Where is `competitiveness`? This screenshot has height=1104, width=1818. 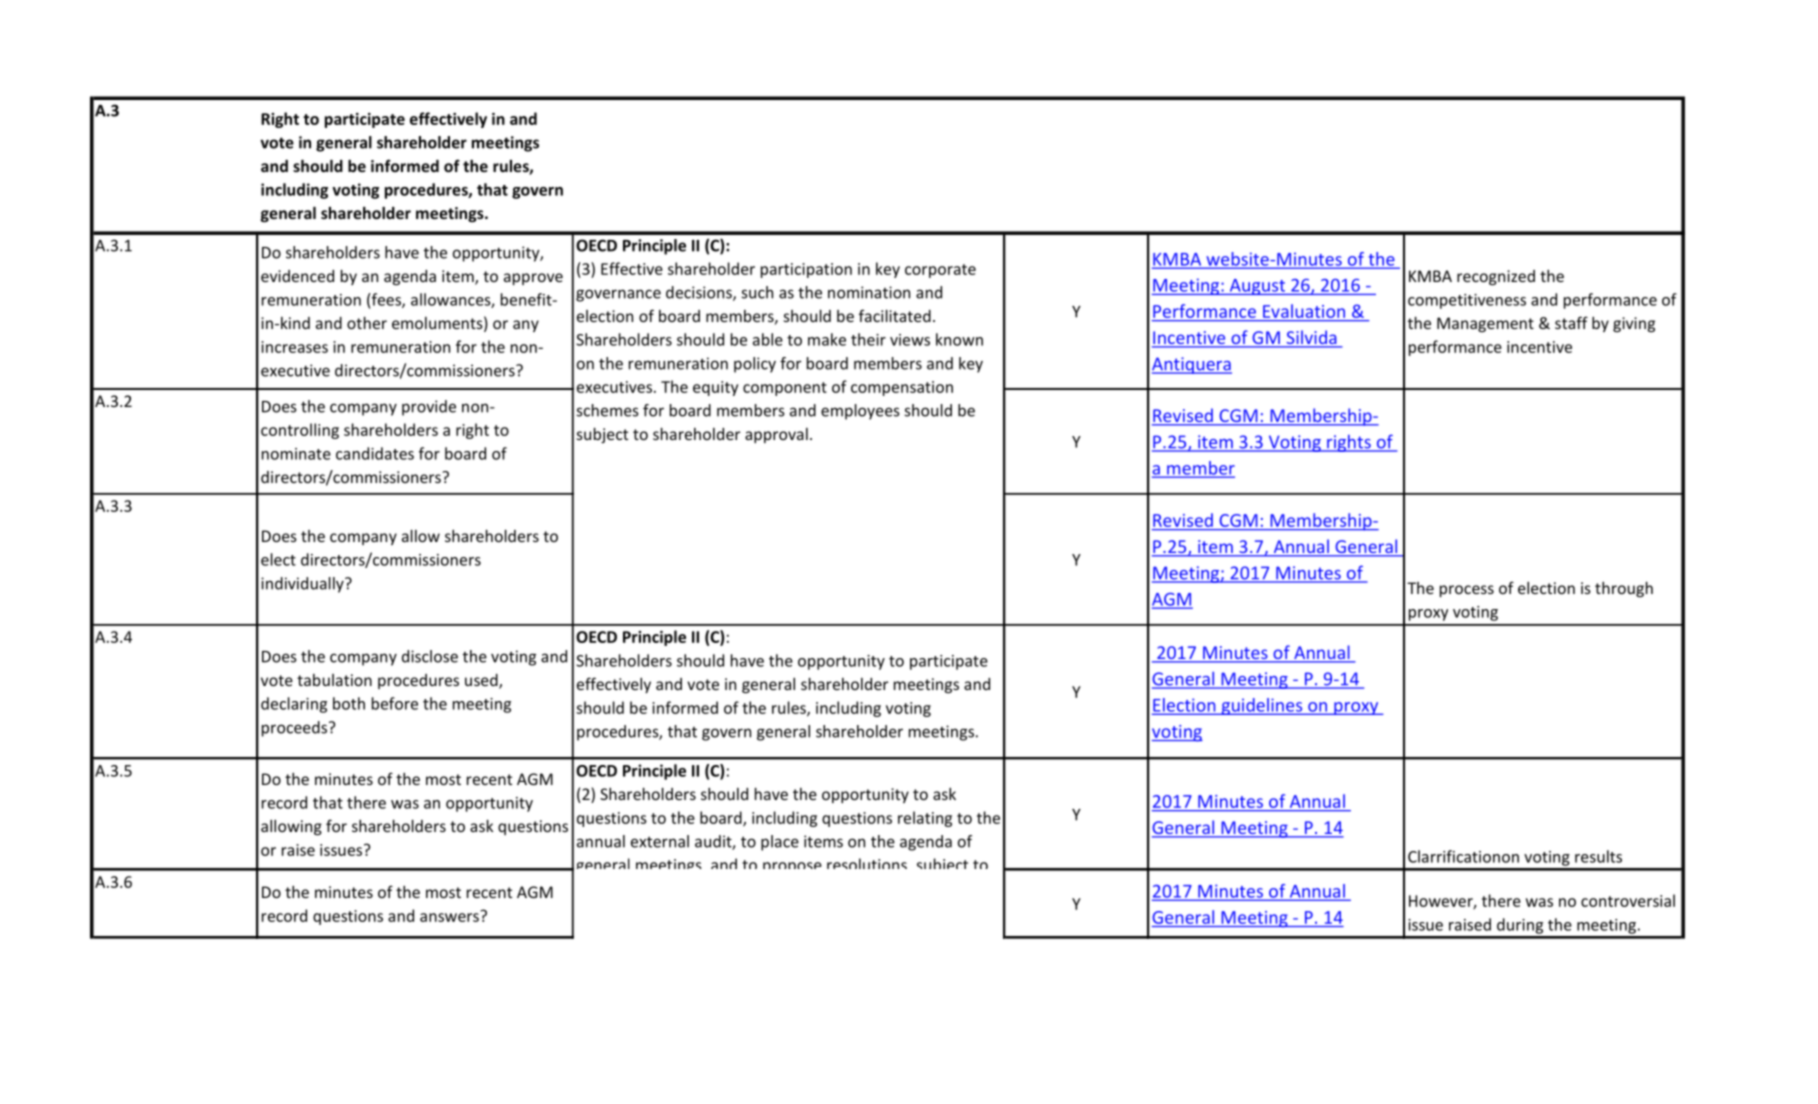
competitiveness is located at coordinates (1467, 301).
